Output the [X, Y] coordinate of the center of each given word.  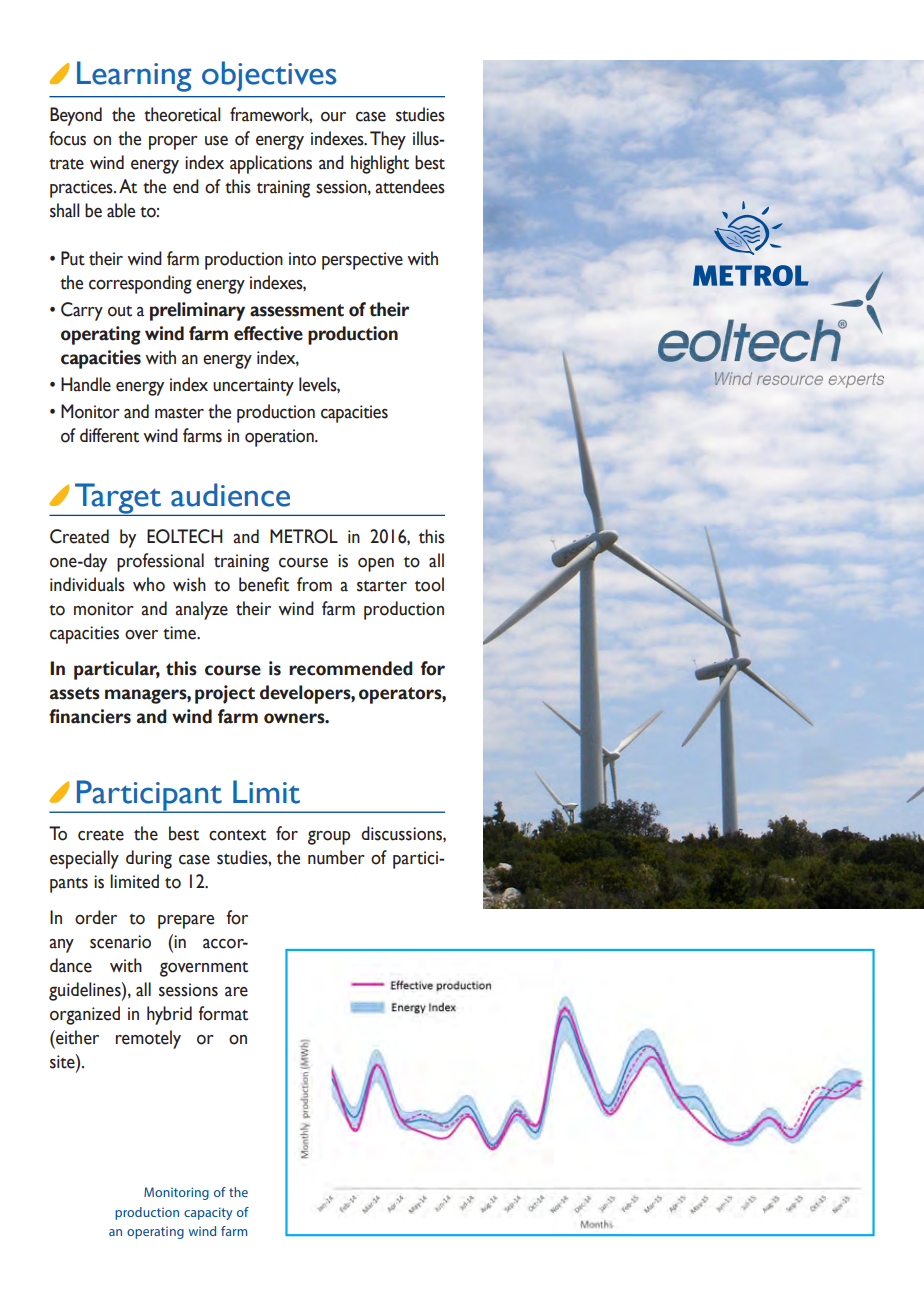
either [76, 1037]
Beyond [76, 116]
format [223, 1013]
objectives [269, 76]
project [225, 694]
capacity [208, 1213]
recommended [351, 668]
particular [117, 670]
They [388, 140]
